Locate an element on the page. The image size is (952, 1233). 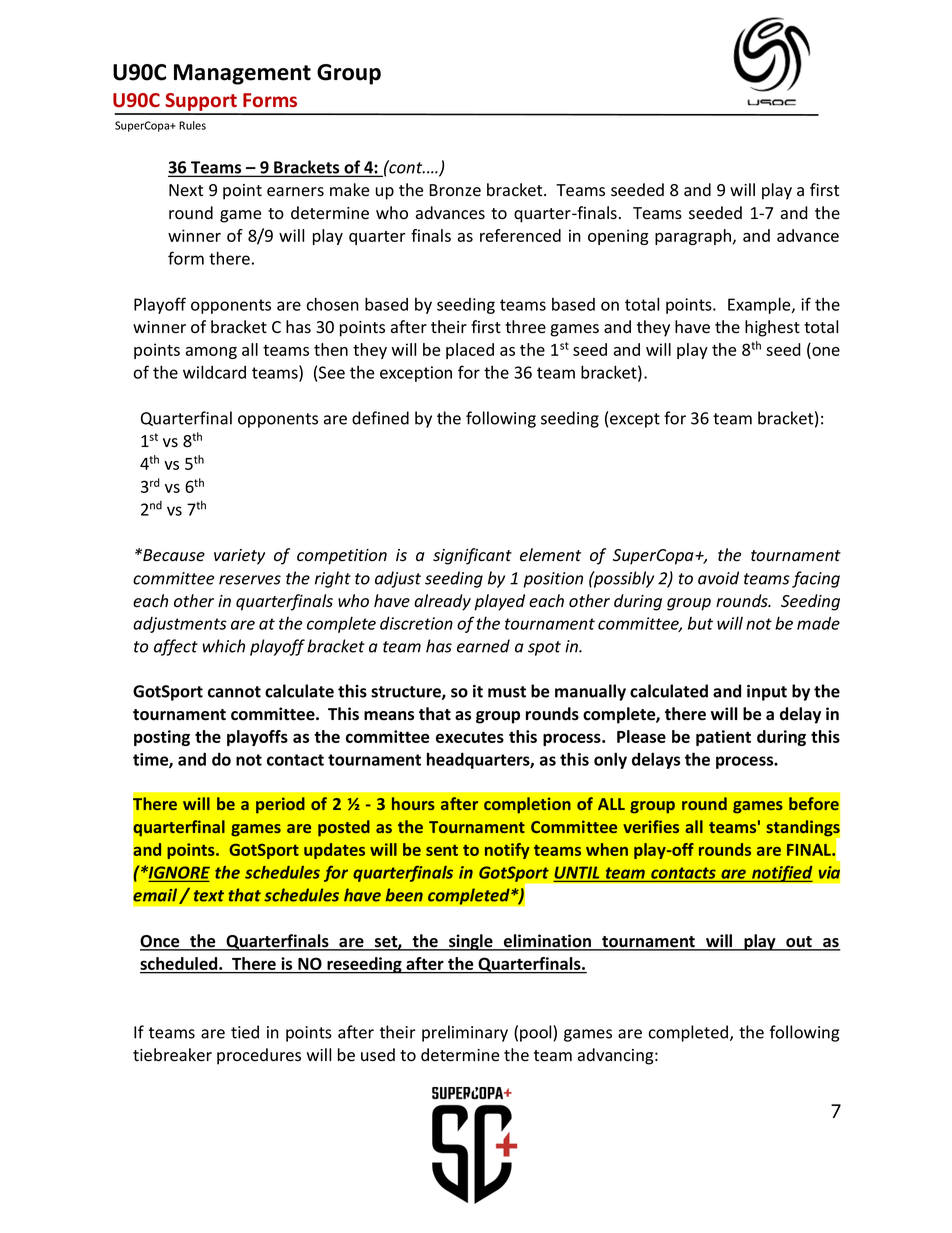
variety is located at coordinates (239, 557).
